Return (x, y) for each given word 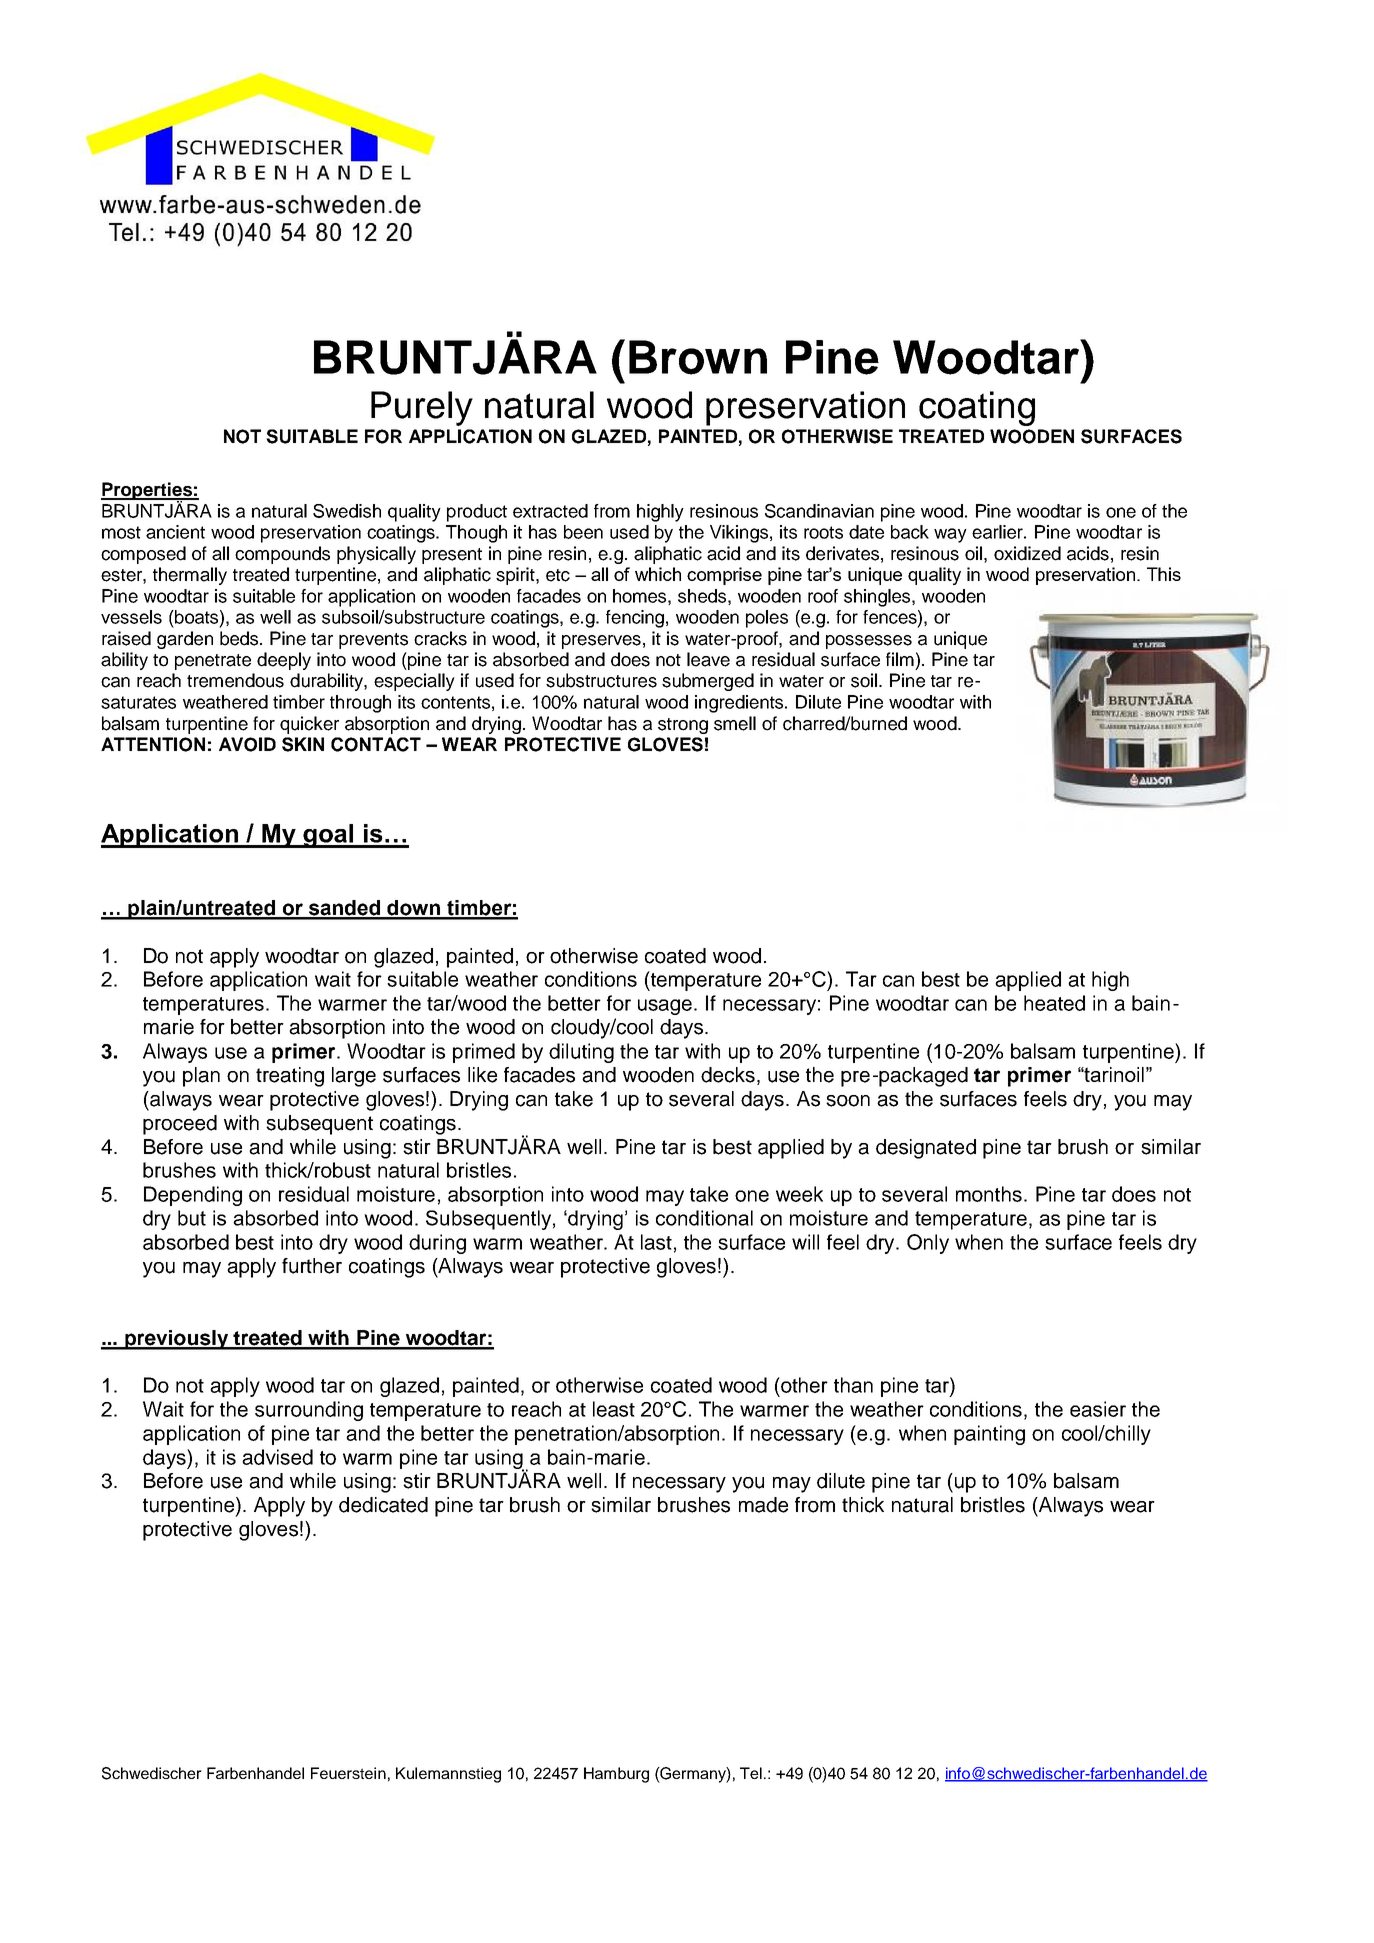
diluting (581, 1053)
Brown (698, 357)
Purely (422, 408)
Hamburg (616, 1775)
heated (1054, 1003)
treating (290, 1077)
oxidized (1027, 553)
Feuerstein (348, 1773)
